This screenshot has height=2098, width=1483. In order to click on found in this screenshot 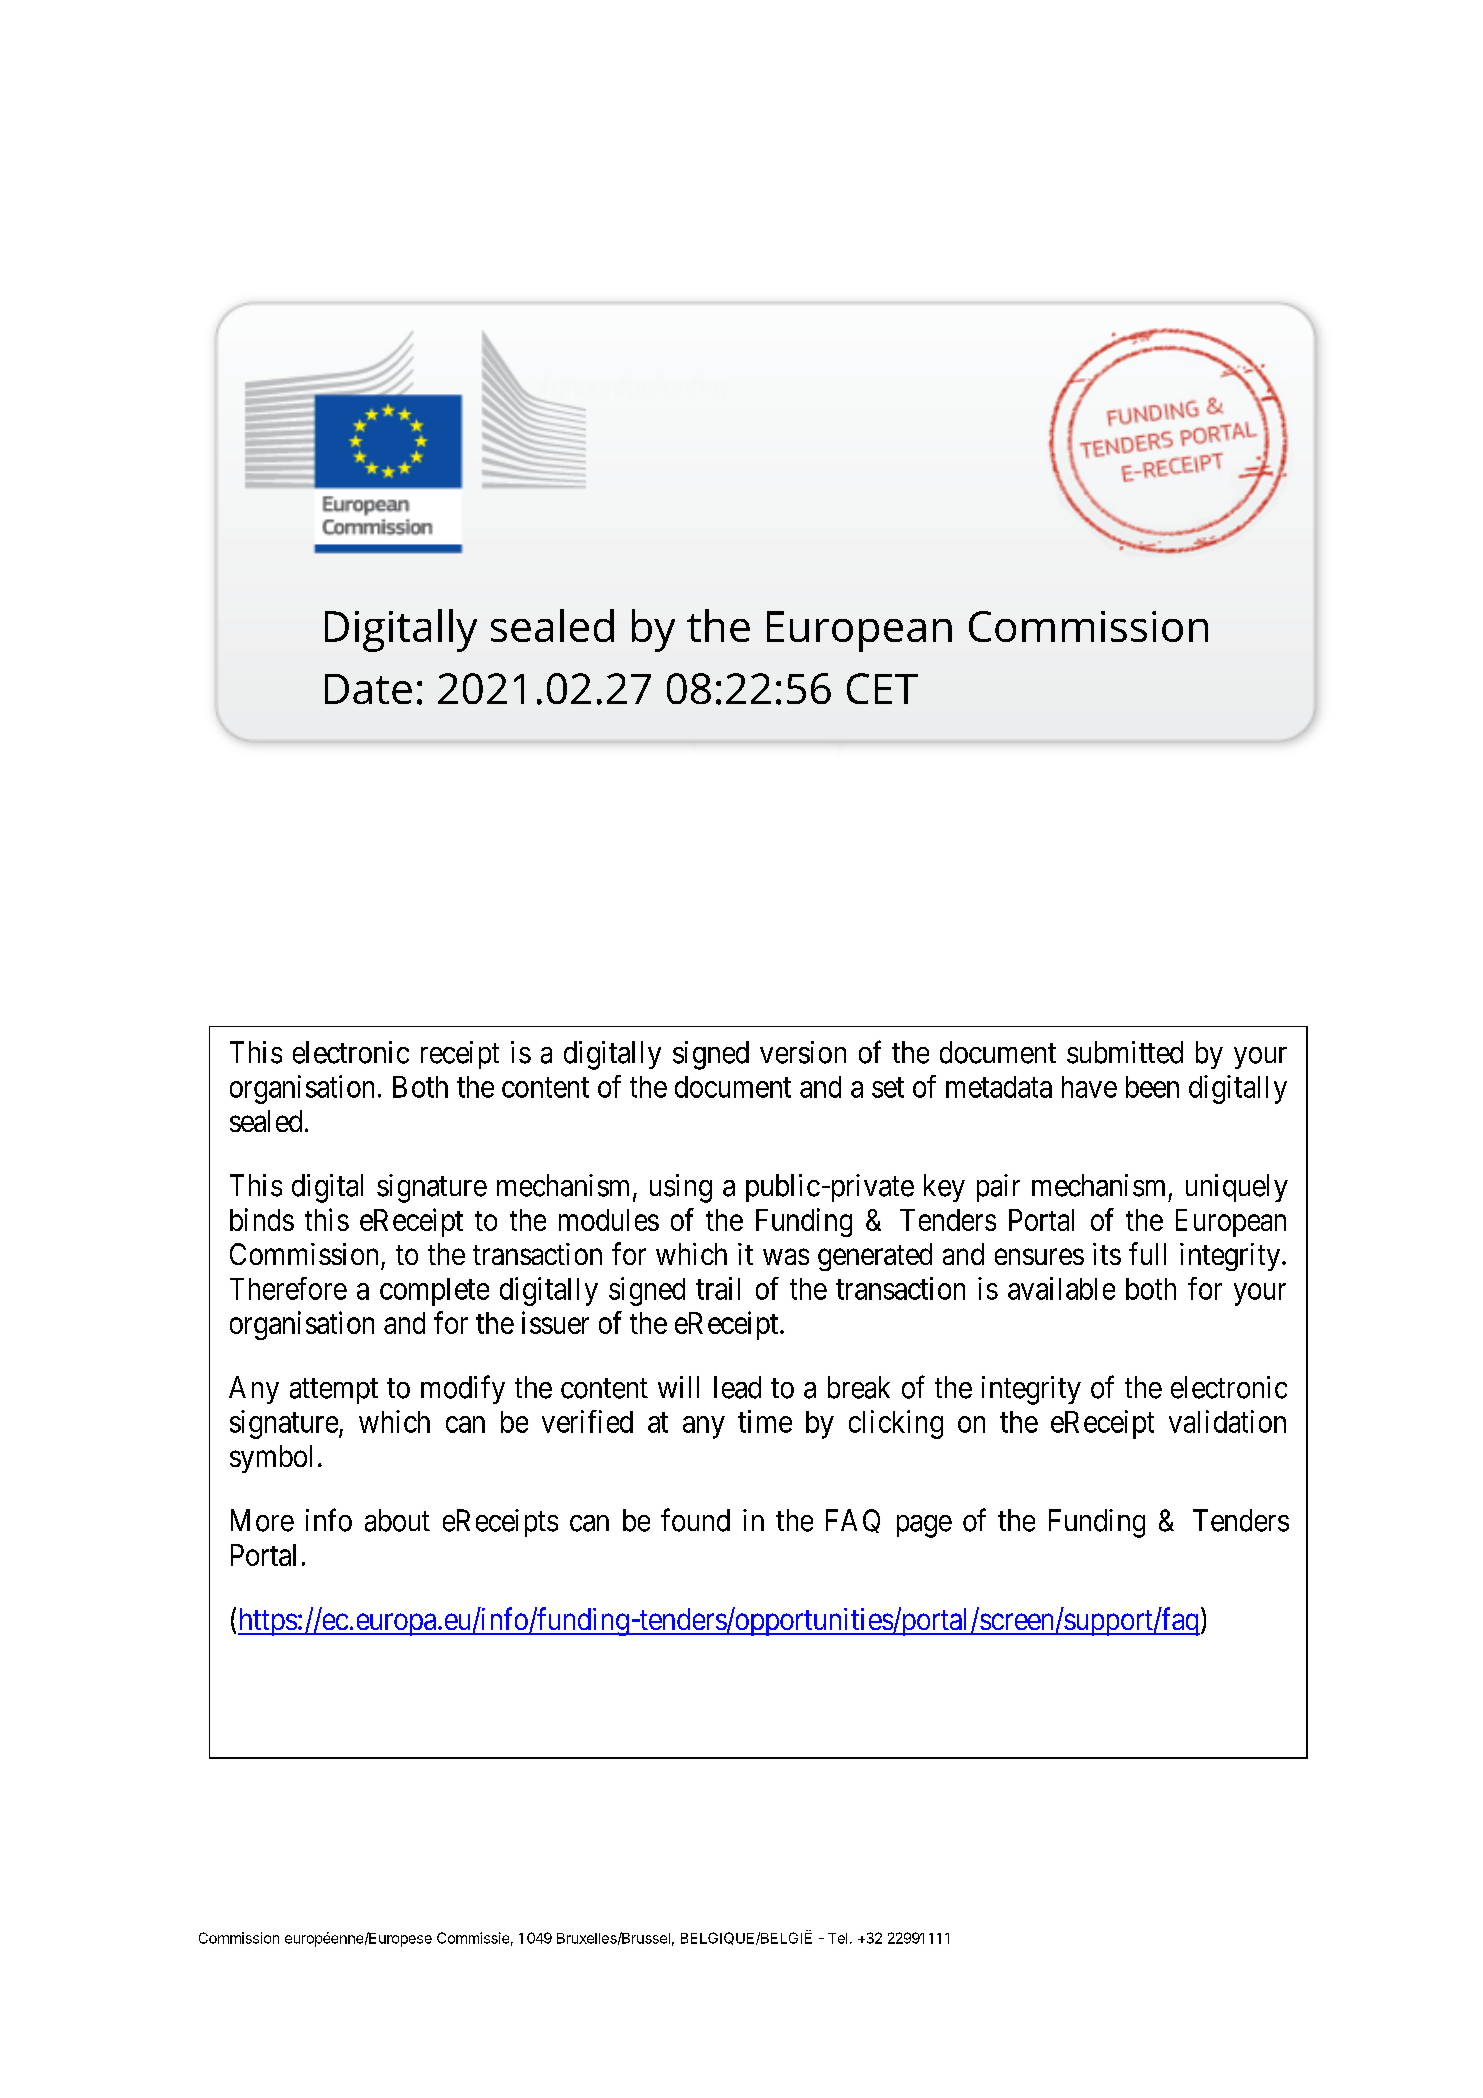, I will do `click(695, 1520)`.
